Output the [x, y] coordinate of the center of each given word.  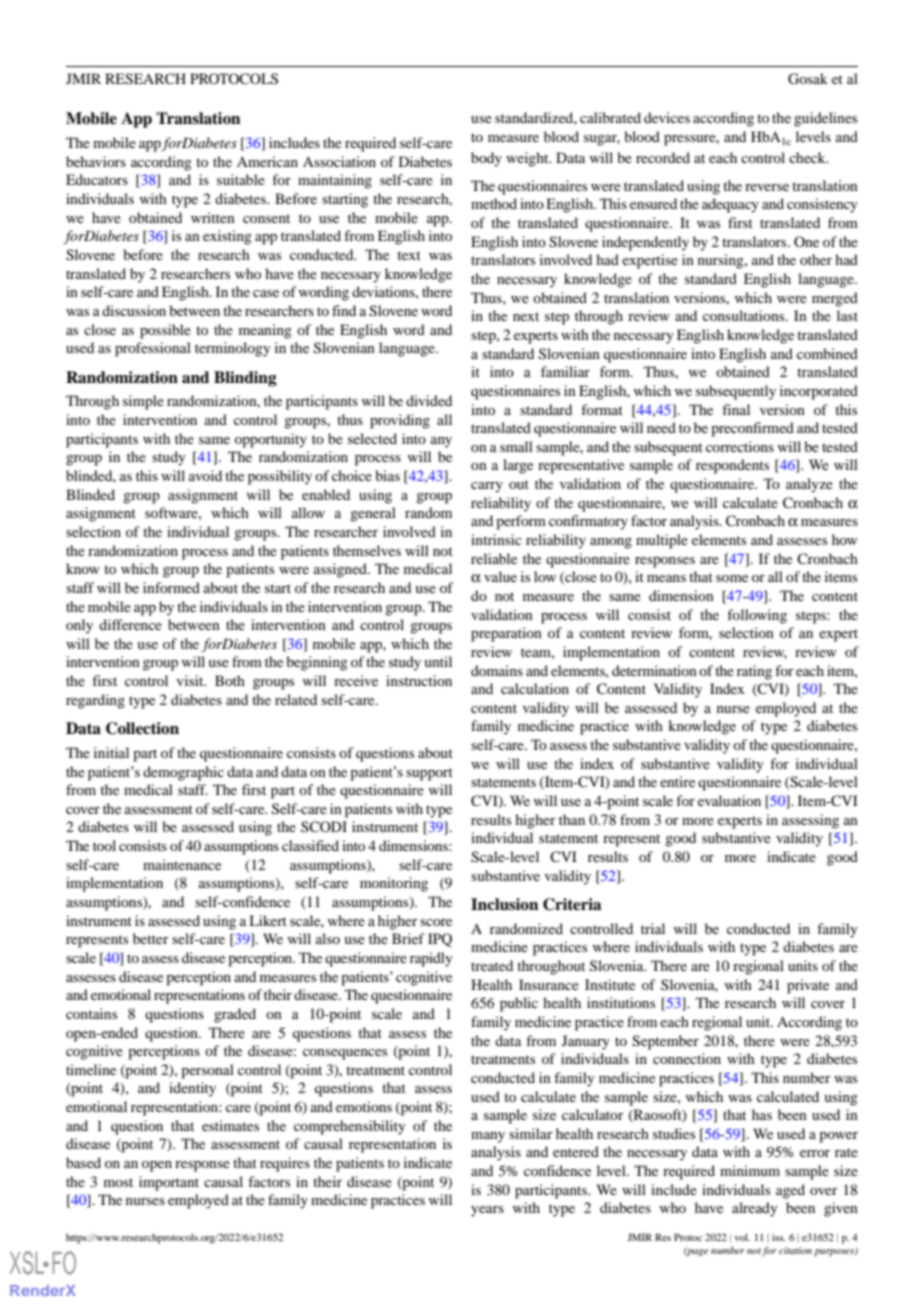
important [169, 1183]
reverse [767, 187]
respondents [732, 466]
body [486, 159]
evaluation [729, 800]
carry [487, 487]
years [487, 1211]
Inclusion [504, 904]
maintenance [182, 864]
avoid [205, 475]
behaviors [96, 161]
